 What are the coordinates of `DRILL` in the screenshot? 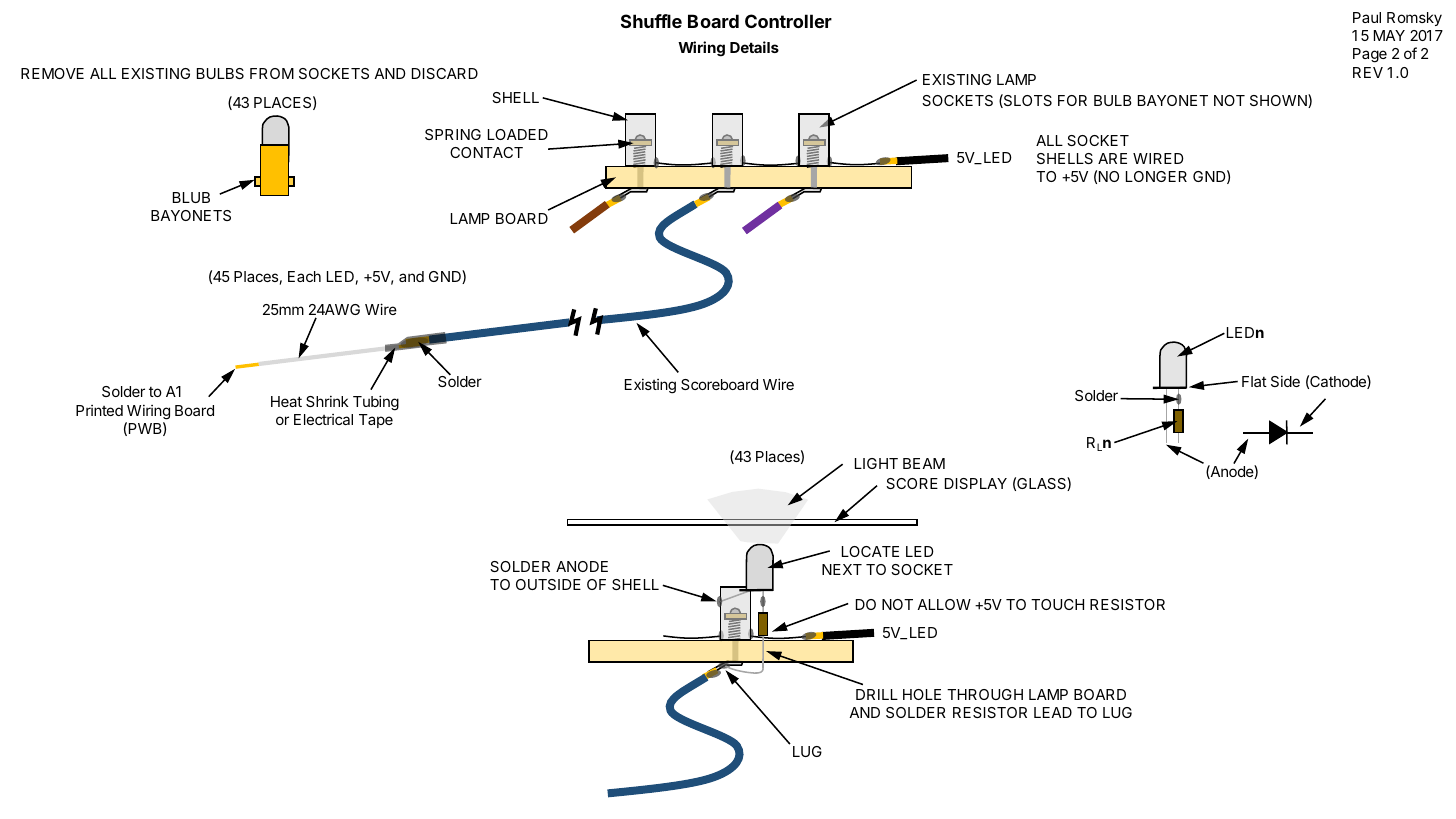 It's located at (877, 694).
